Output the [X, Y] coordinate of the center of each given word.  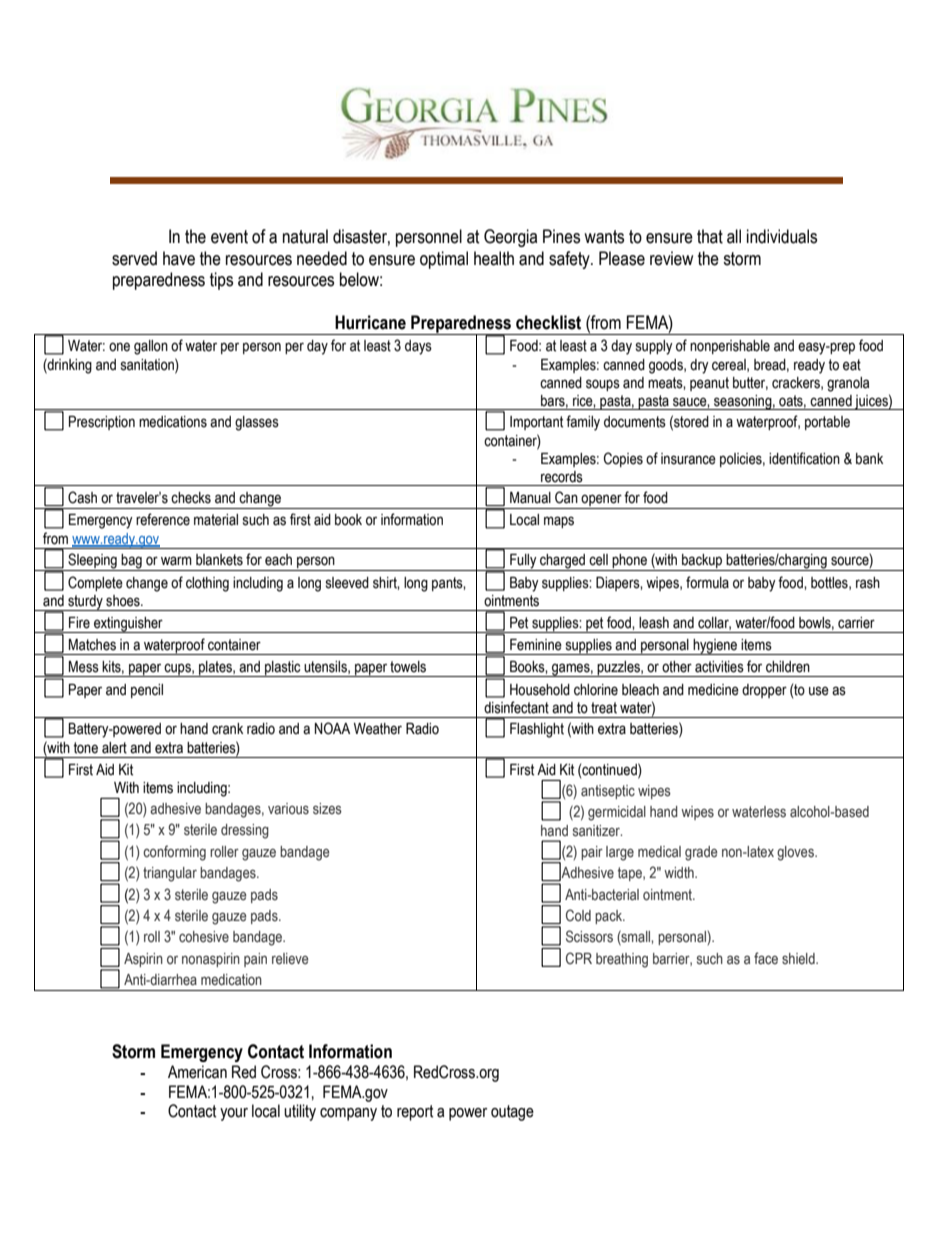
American [197, 1072]
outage [512, 1113]
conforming [174, 853]
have [179, 258]
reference [163, 519]
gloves [796, 853]
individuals [782, 236]
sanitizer [597, 831]
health [494, 258]
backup [702, 562]
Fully [523, 562]
